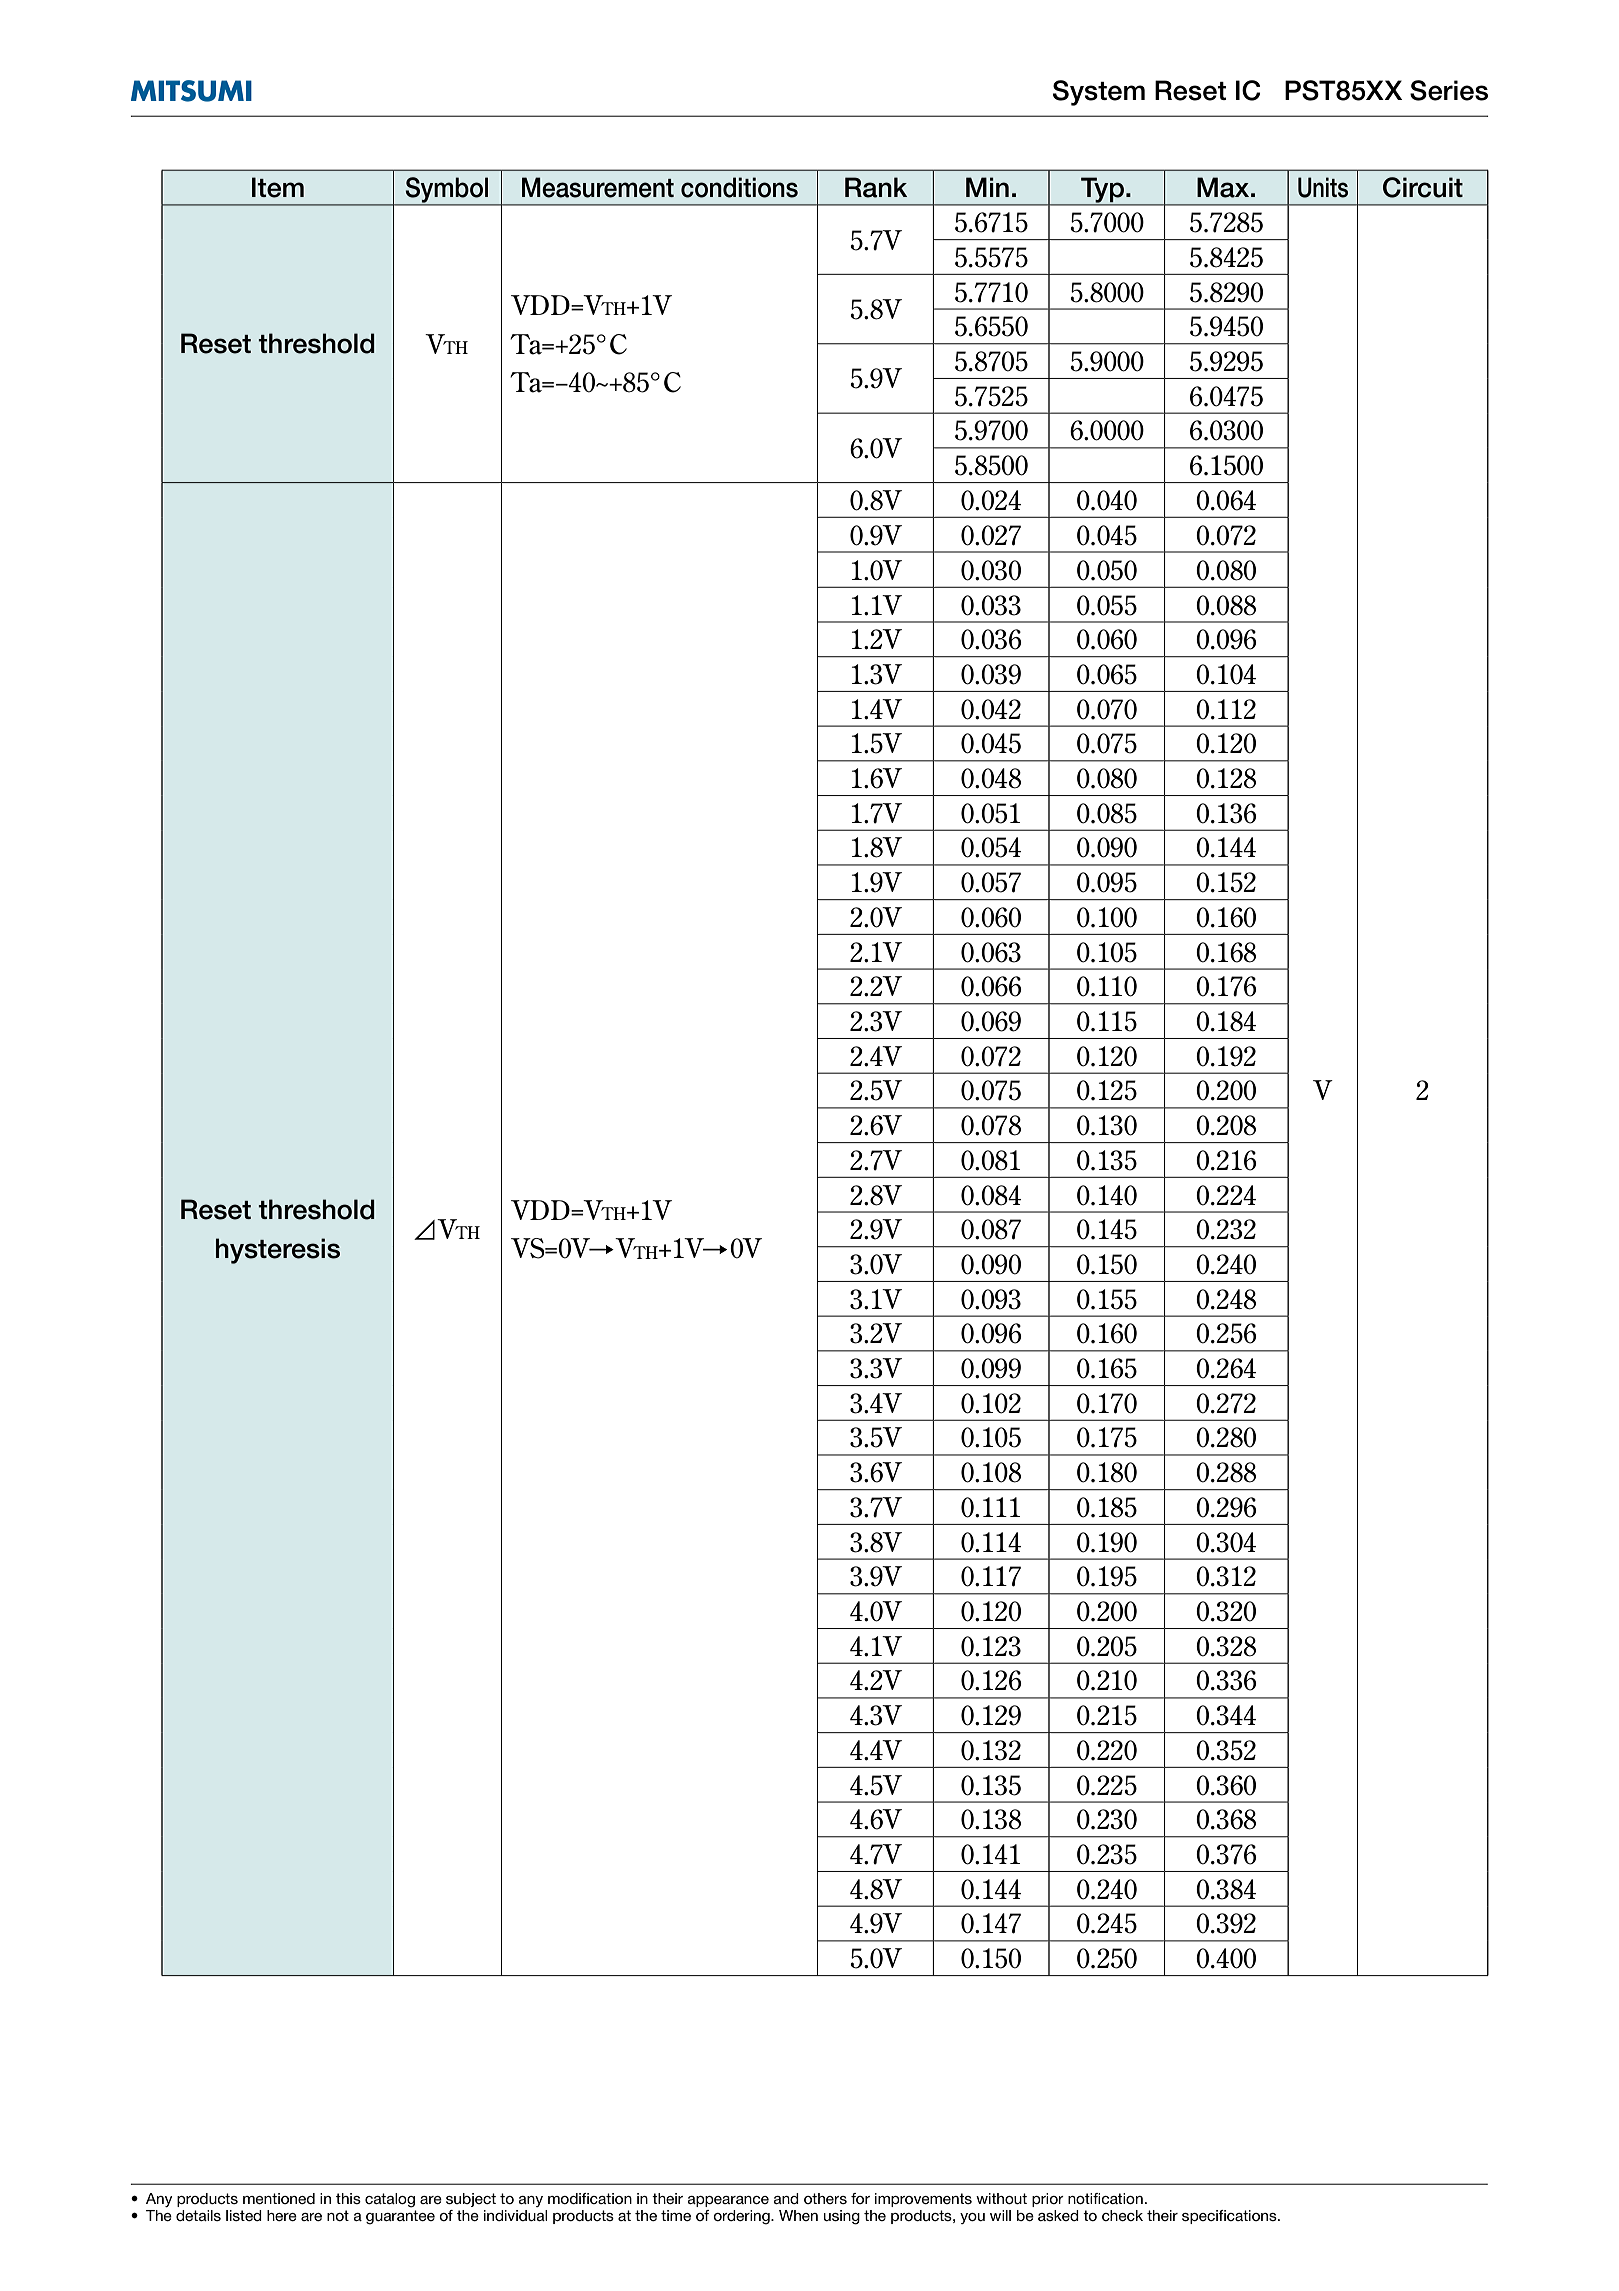 This page has height=2291, width=1619. Describe the element at coordinates (278, 1251) in the page. I see `hysteresis` at that location.
